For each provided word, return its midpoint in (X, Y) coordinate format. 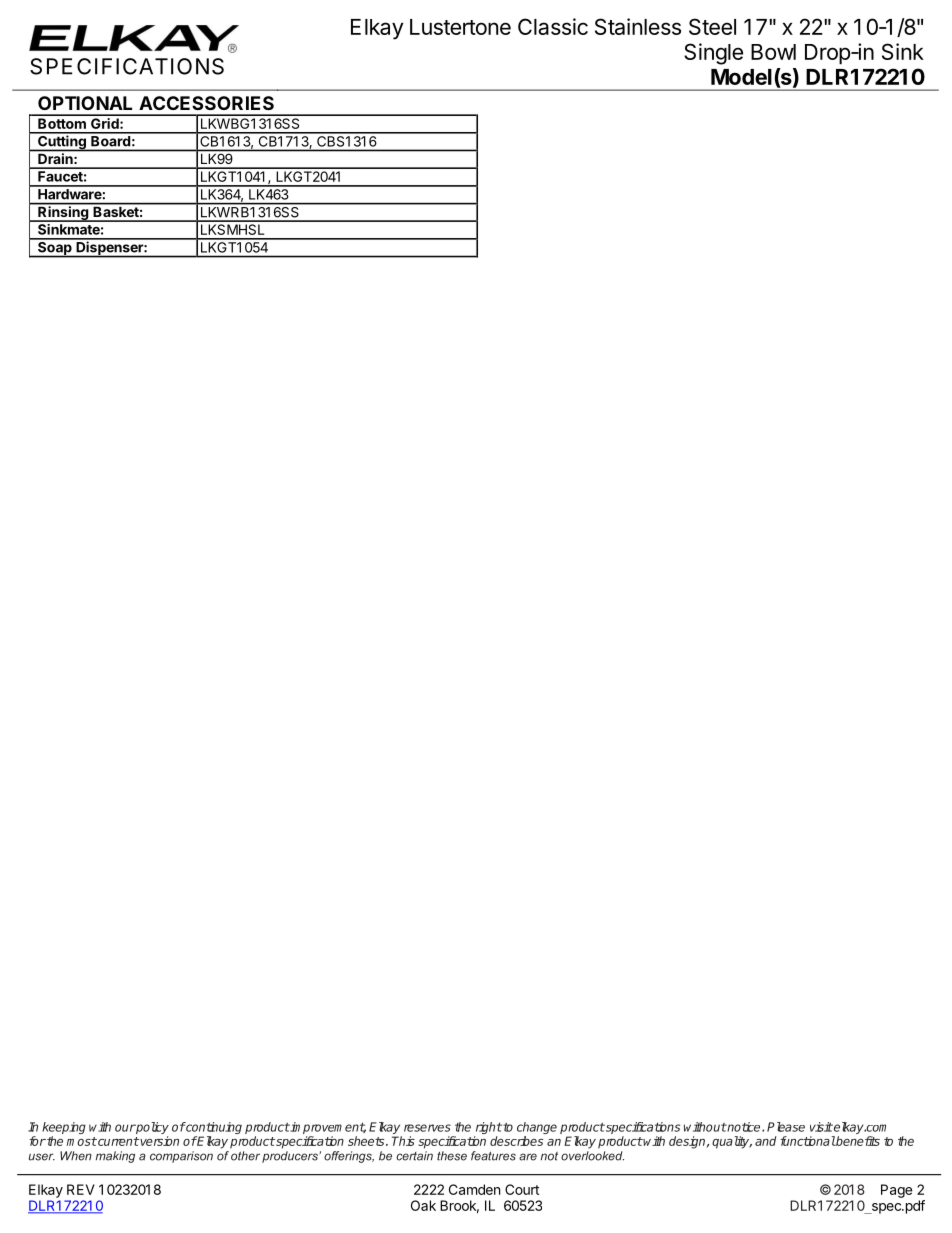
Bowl (773, 52)
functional (808, 1141)
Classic (553, 26)
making (115, 1157)
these (452, 1156)
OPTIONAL (85, 103)
